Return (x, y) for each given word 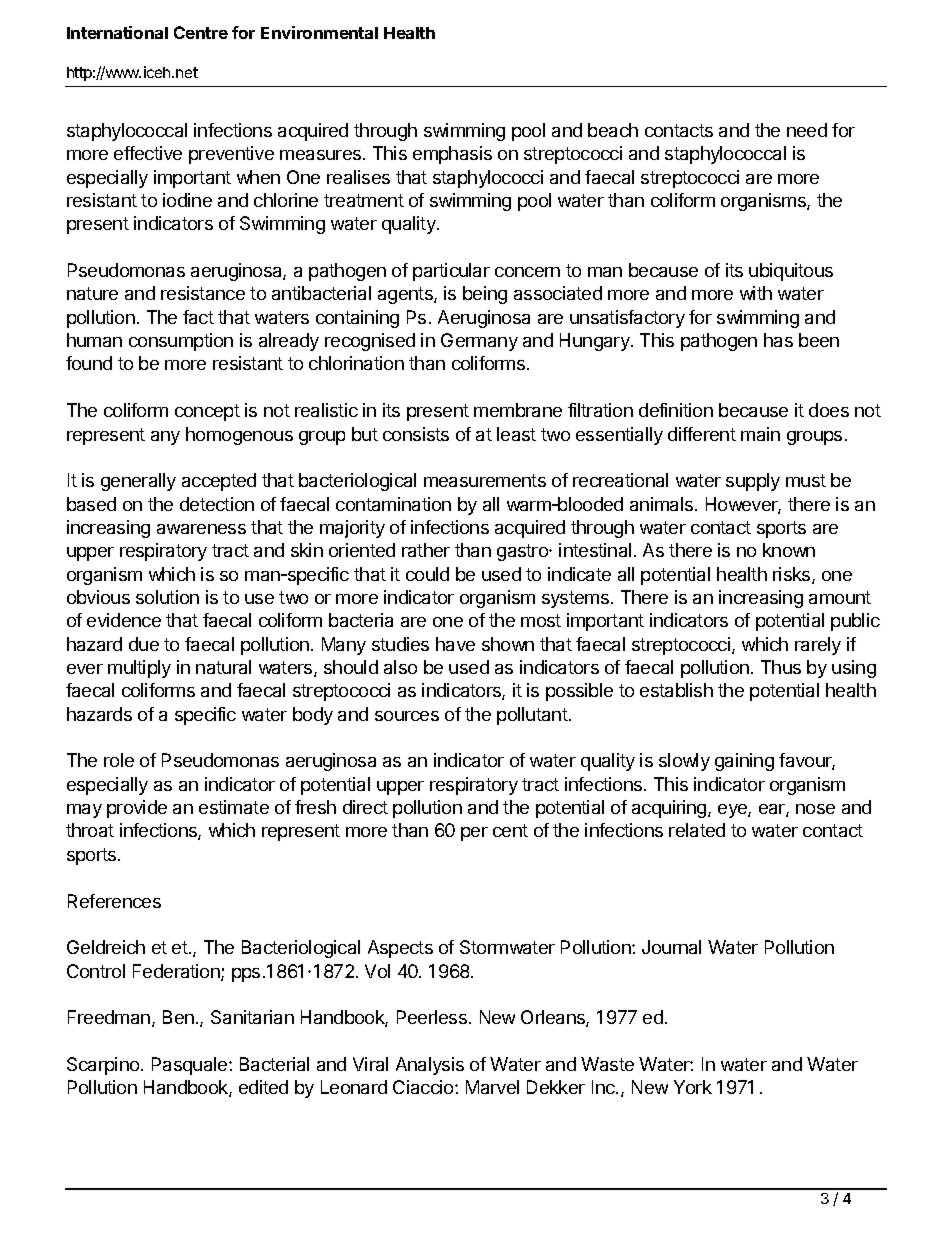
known (789, 550)
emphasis (452, 155)
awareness (201, 529)
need (807, 130)
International (117, 32)
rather (426, 550)
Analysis (430, 1066)
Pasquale (191, 1066)
